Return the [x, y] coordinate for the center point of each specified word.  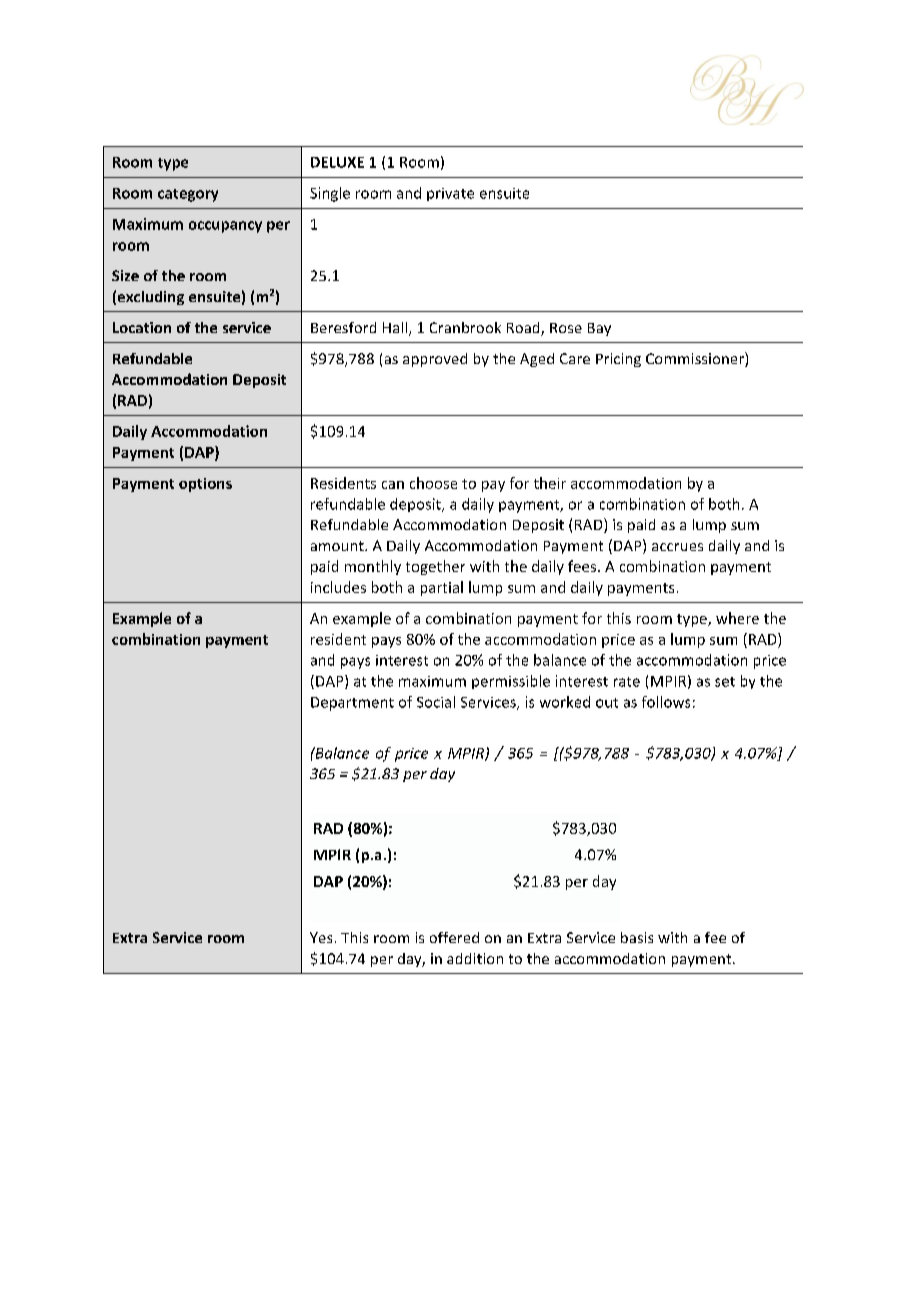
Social [436, 702]
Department [352, 704]
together [435, 567]
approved [435, 360]
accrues [677, 547]
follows [666, 702]
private [450, 194]
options [205, 485]
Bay [599, 329]
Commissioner [696, 359]
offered [454, 937]
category [188, 195]
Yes [321, 937]
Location [142, 327]
